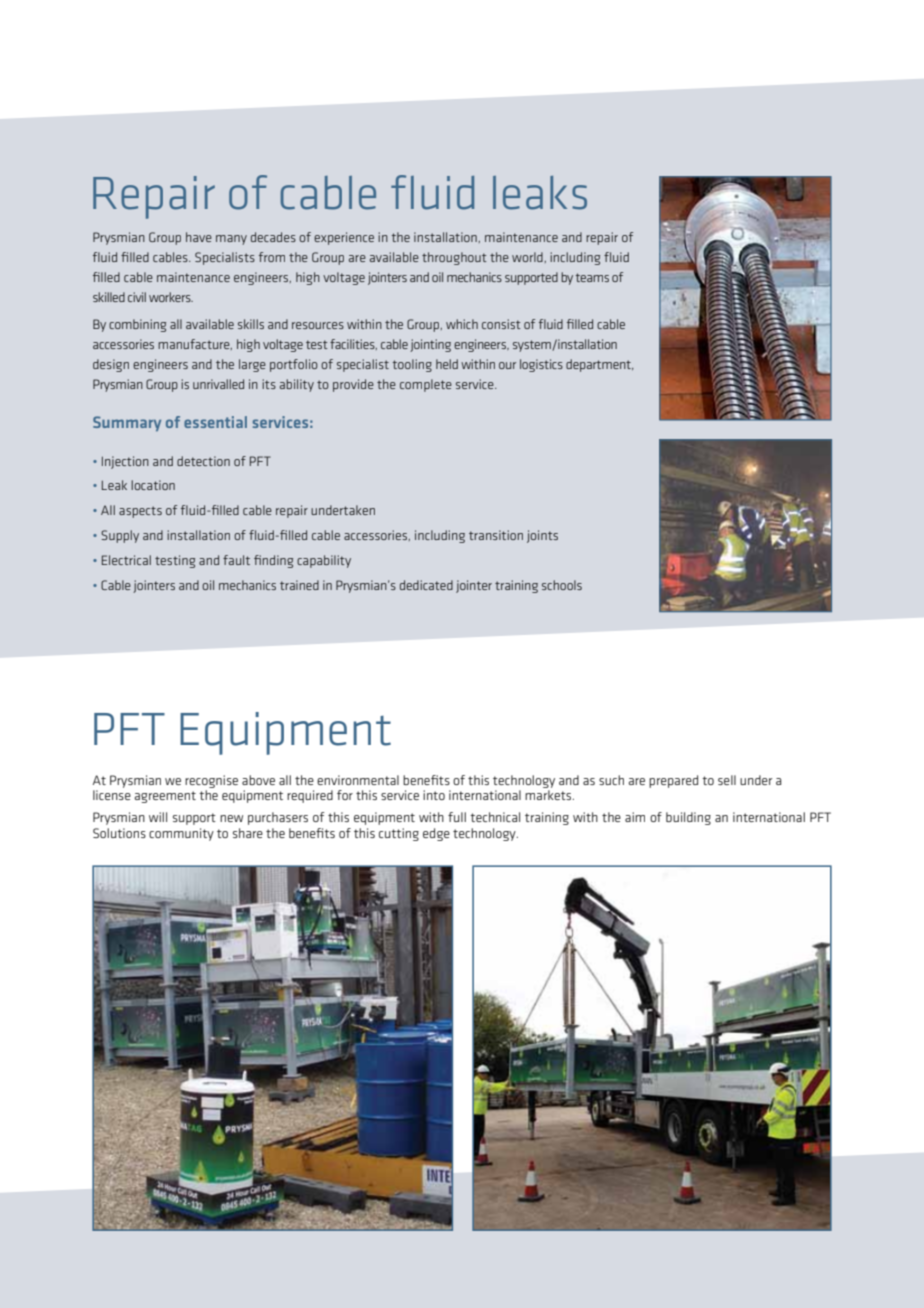 This document has height=1308, width=924. I want to click on throughout, so click(454, 258).
